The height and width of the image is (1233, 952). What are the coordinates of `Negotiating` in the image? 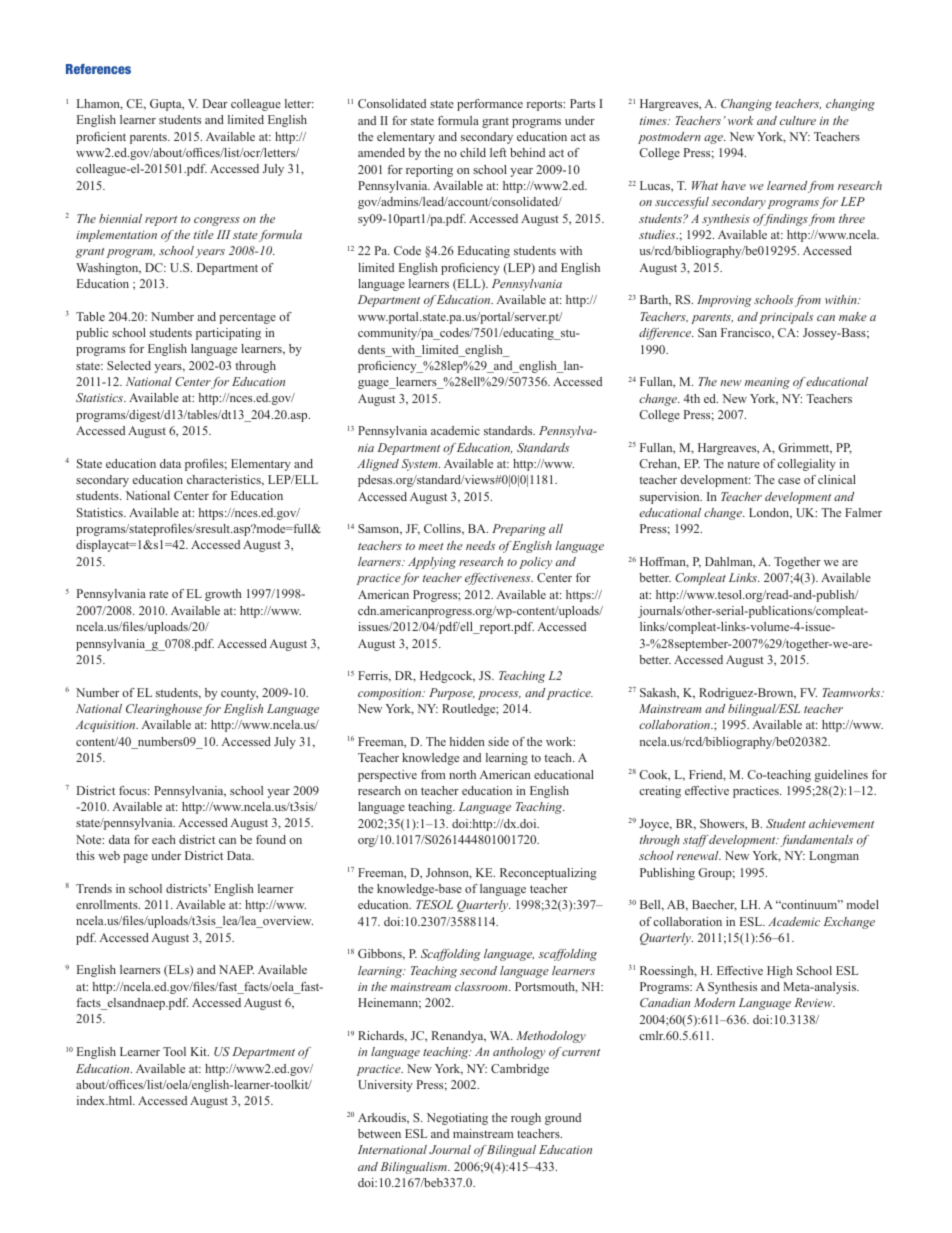 It's located at (457, 1119).
